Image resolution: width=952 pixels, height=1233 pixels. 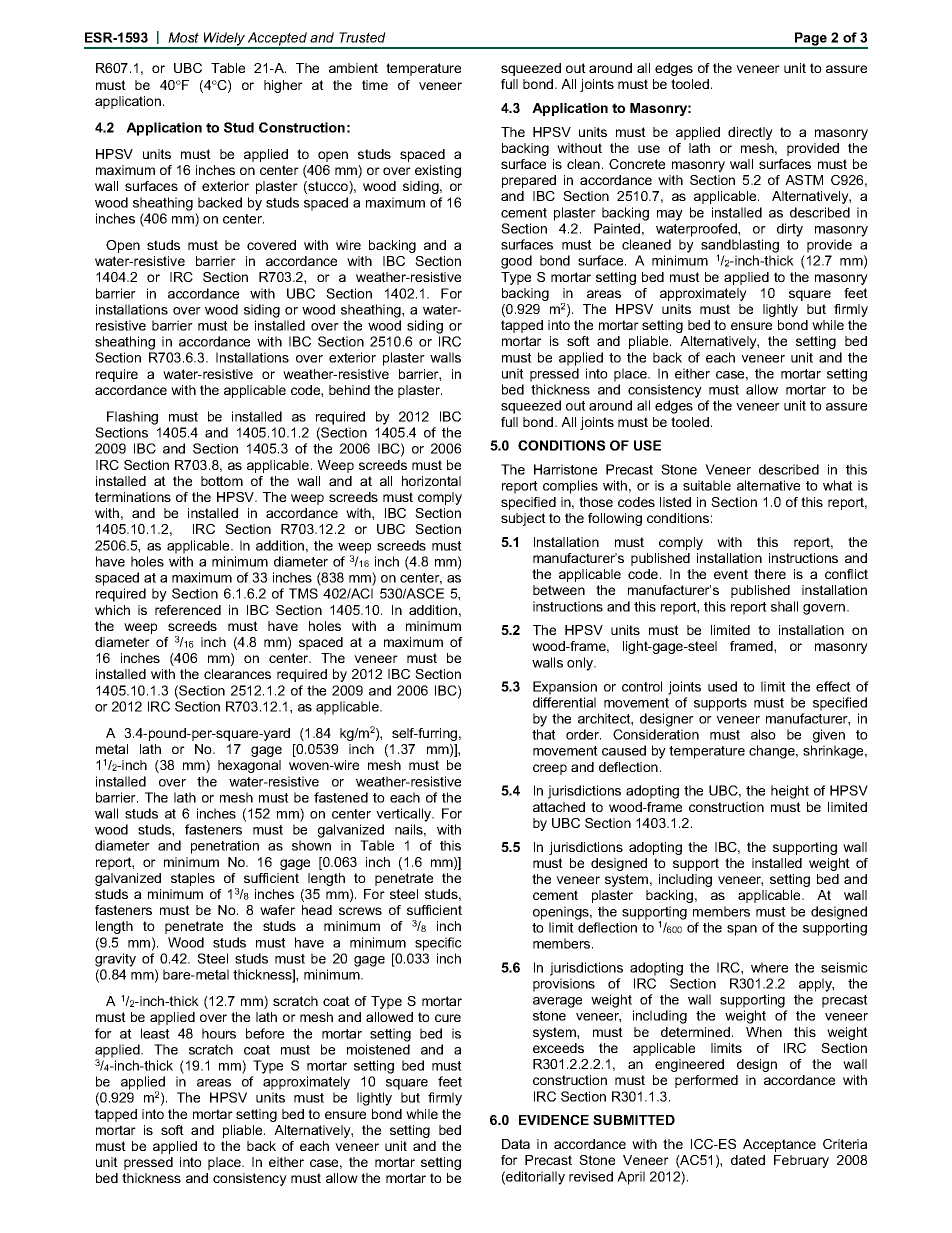 What do you see at coordinates (559, 590) in the screenshot?
I see `between` at bounding box center [559, 590].
